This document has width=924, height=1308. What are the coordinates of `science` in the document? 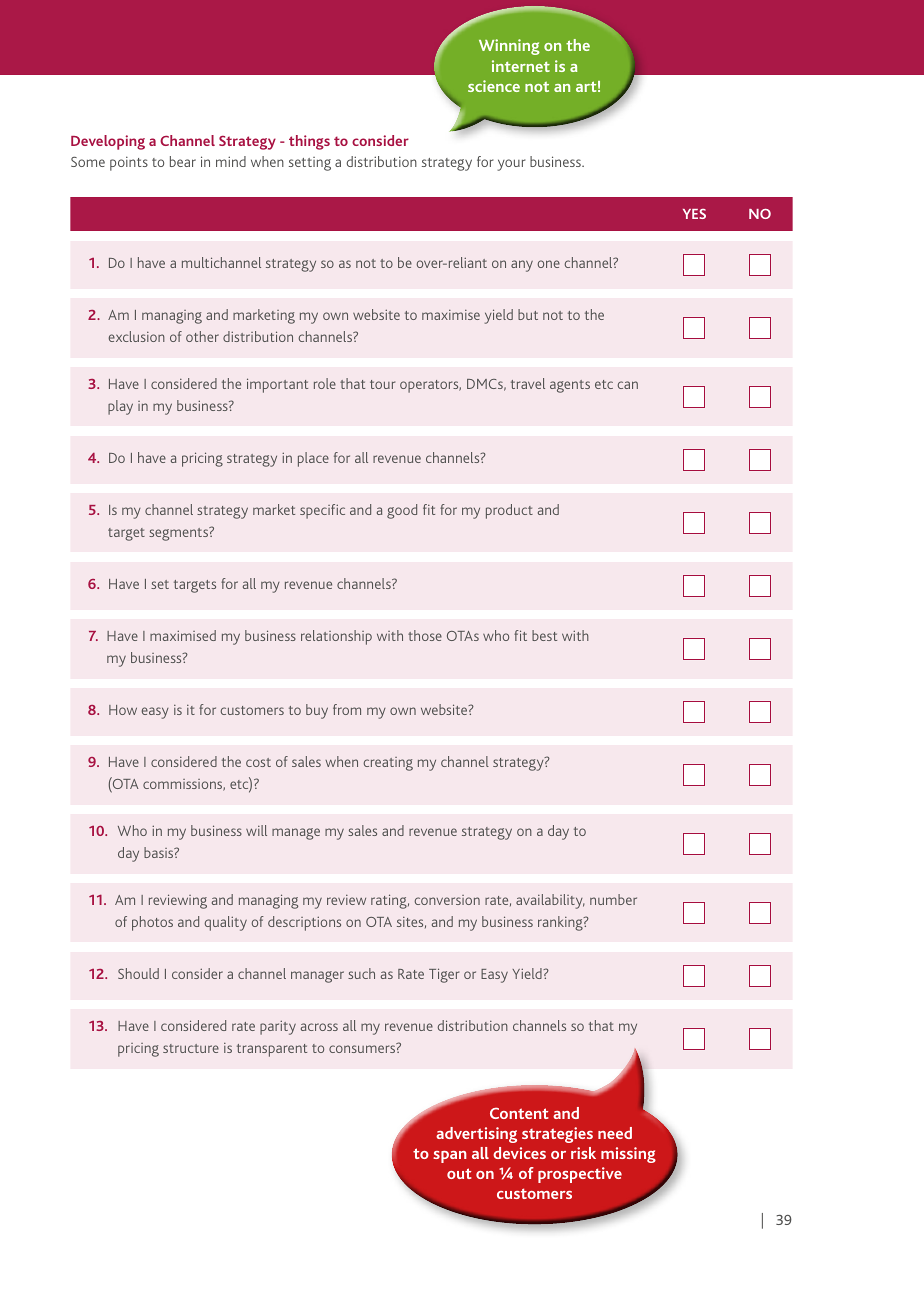 It's located at (494, 86).
